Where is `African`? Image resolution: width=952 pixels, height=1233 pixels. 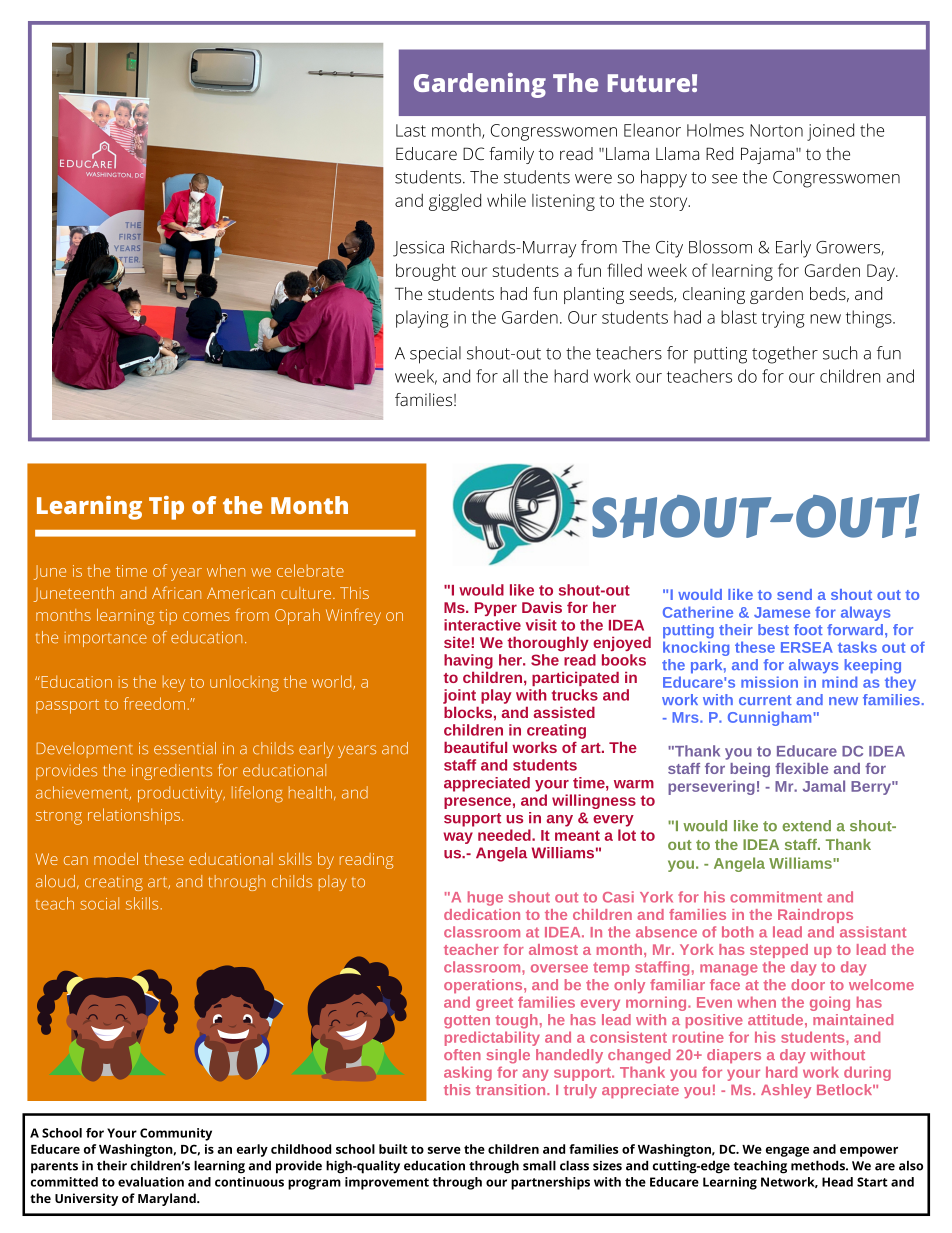 African is located at coordinates (176, 592).
